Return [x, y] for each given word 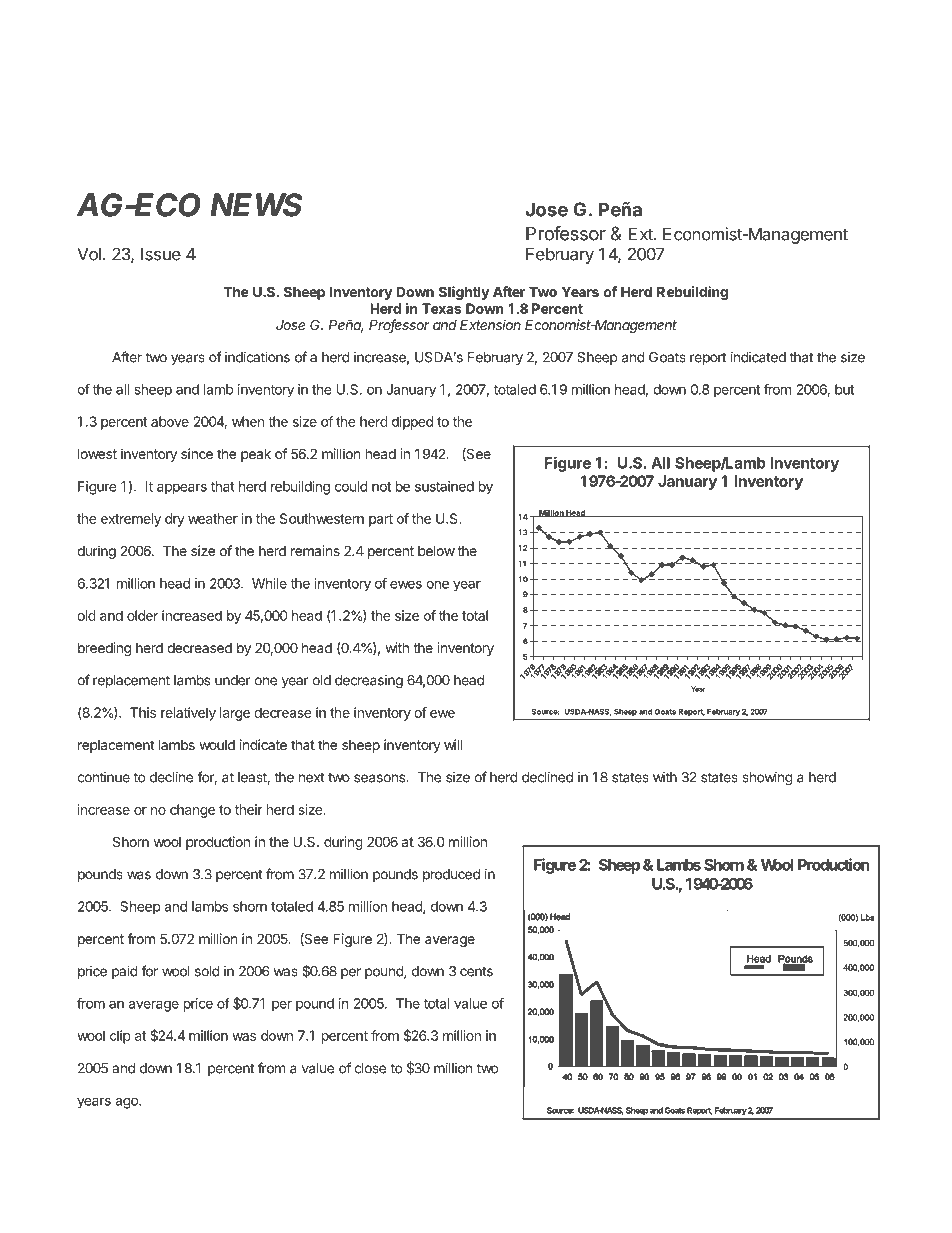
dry [175, 520]
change [192, 811]
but [844, 389]
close [370, 1068]
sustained [444, 486]
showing [767, 779]
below [436, 551]
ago [127, 1103]
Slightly [464, 293]
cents [476, 972]
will [453, 744]
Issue [161, 254]
